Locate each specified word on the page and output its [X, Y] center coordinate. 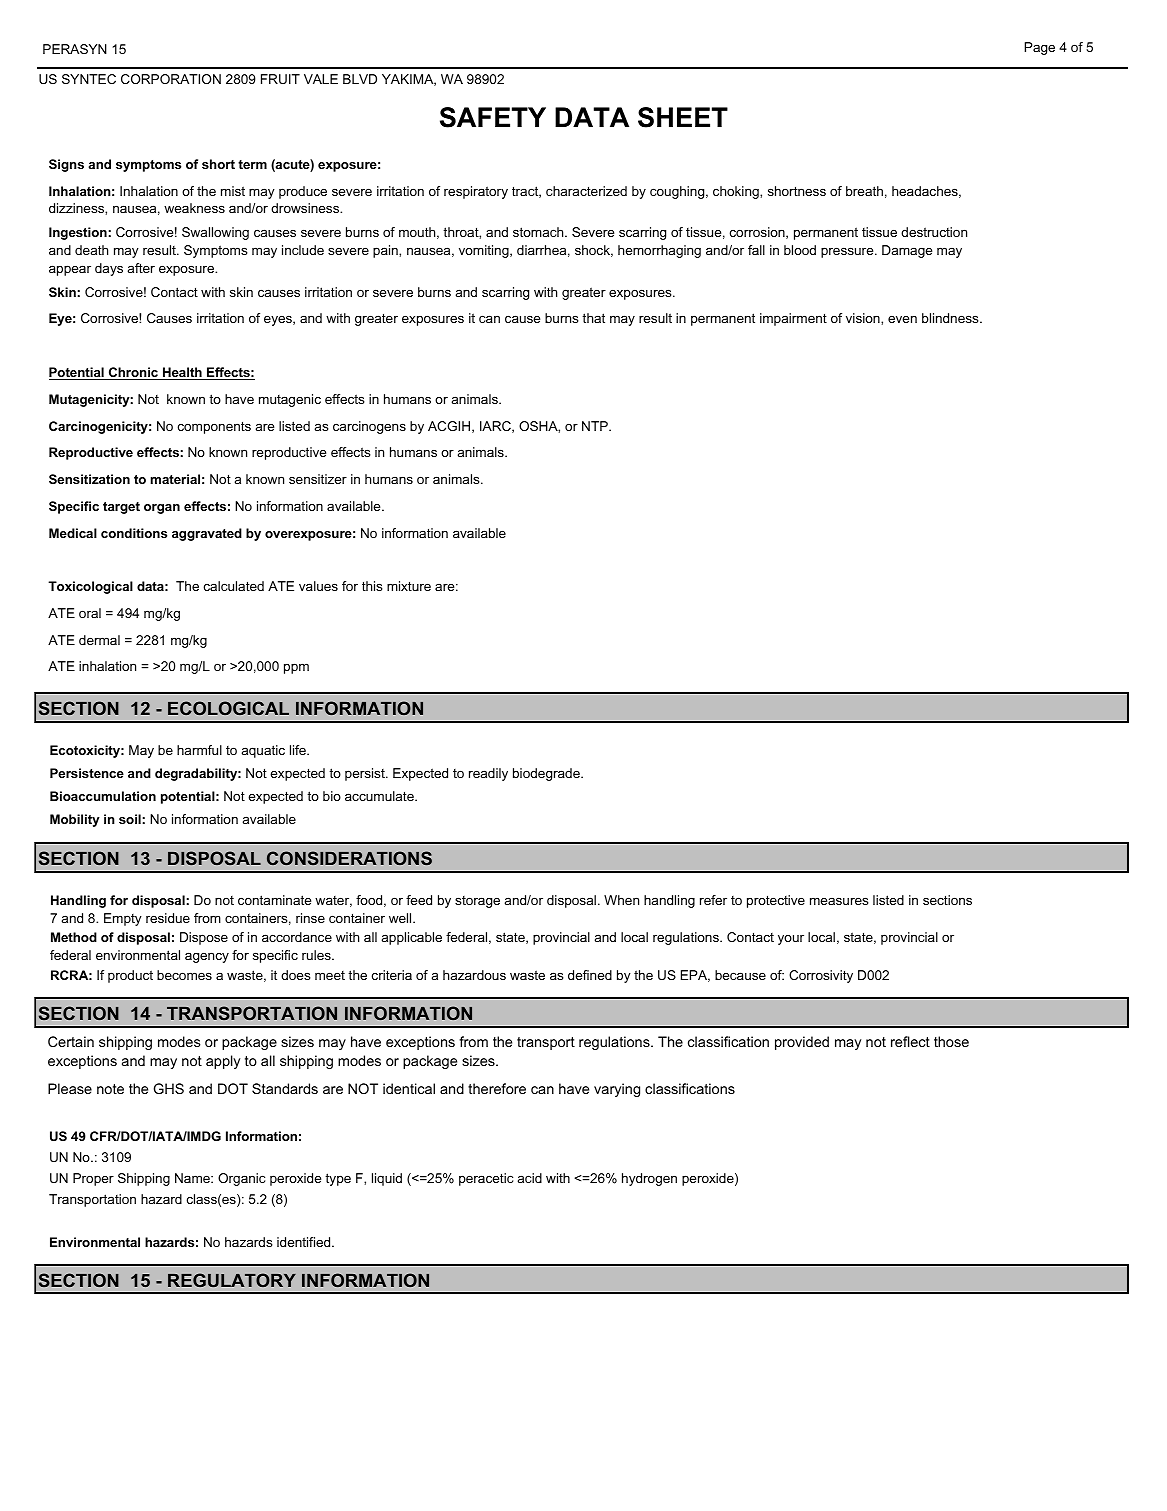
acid [530, 1178]
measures [839, 901]
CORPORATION [171, 79]
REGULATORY [232, 1280]
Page [1039, 48]
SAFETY [493, 117]
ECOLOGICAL [228, 708]
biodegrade [547, 774]
